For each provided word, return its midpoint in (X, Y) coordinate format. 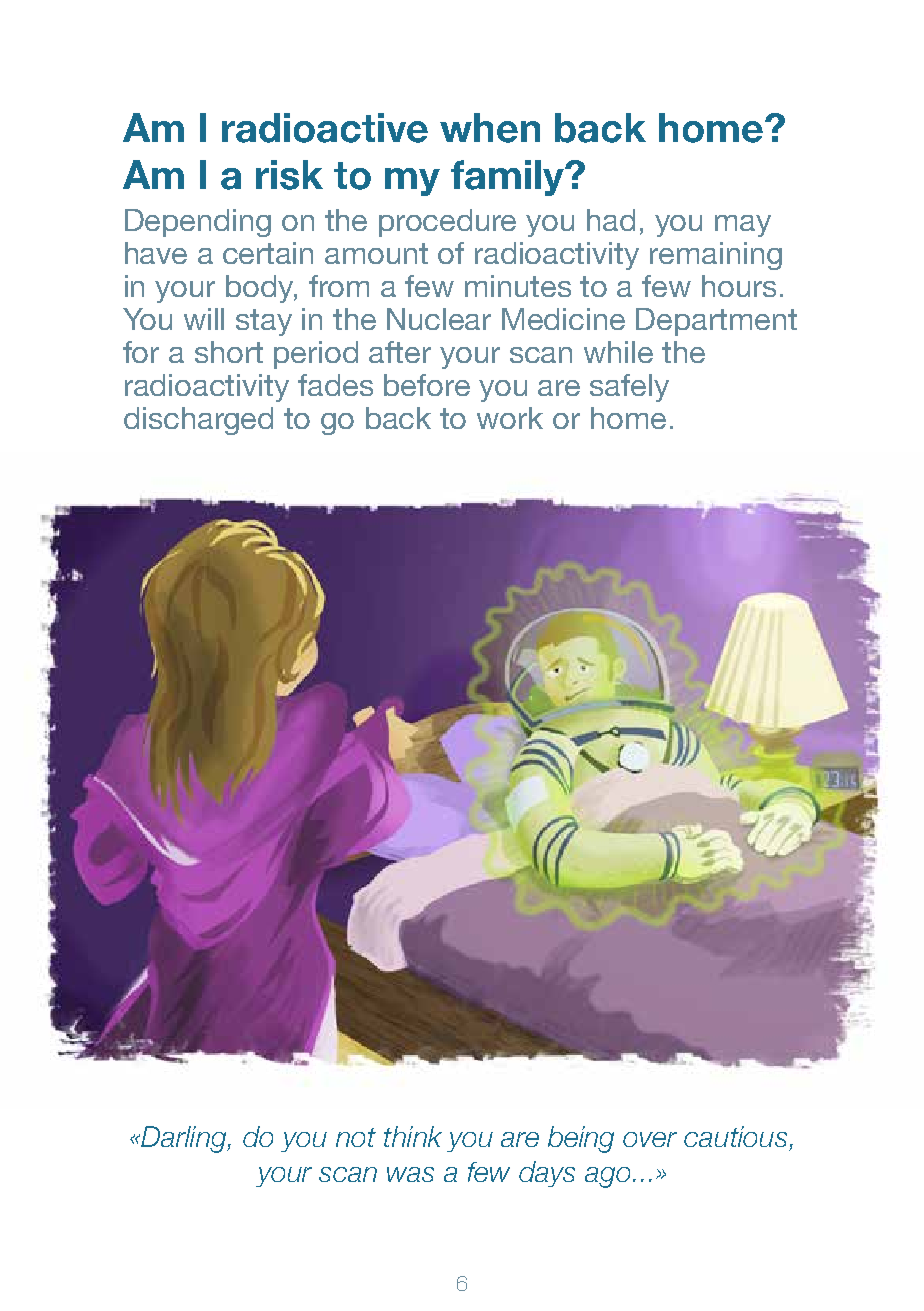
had (611, 220)
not (356, 1137)
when (490, 128)
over (650, 1139)
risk (289, 175)
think (413, 1136)
